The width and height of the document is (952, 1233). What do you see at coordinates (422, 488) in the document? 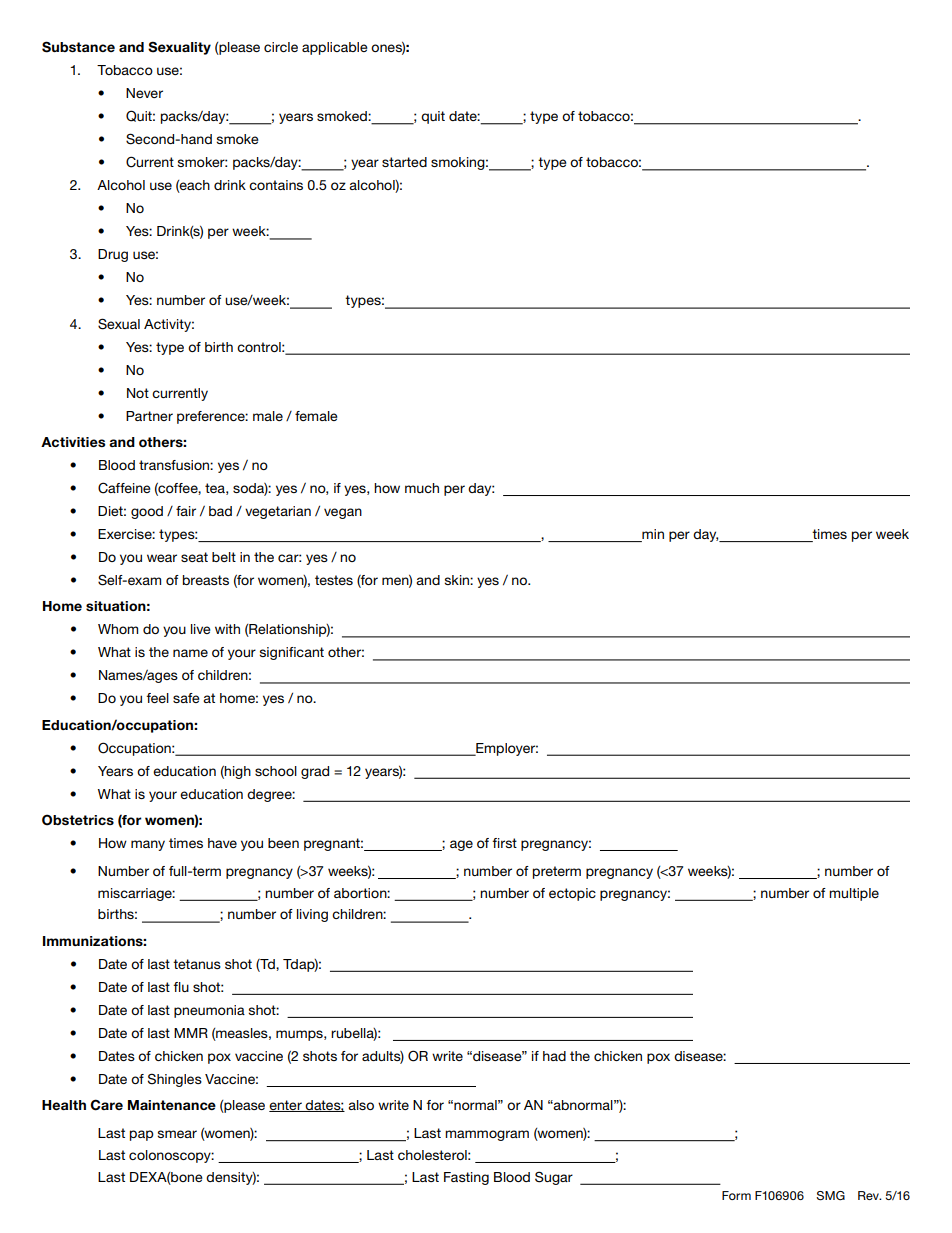
I see `much` at bounding box center [422, 488].
